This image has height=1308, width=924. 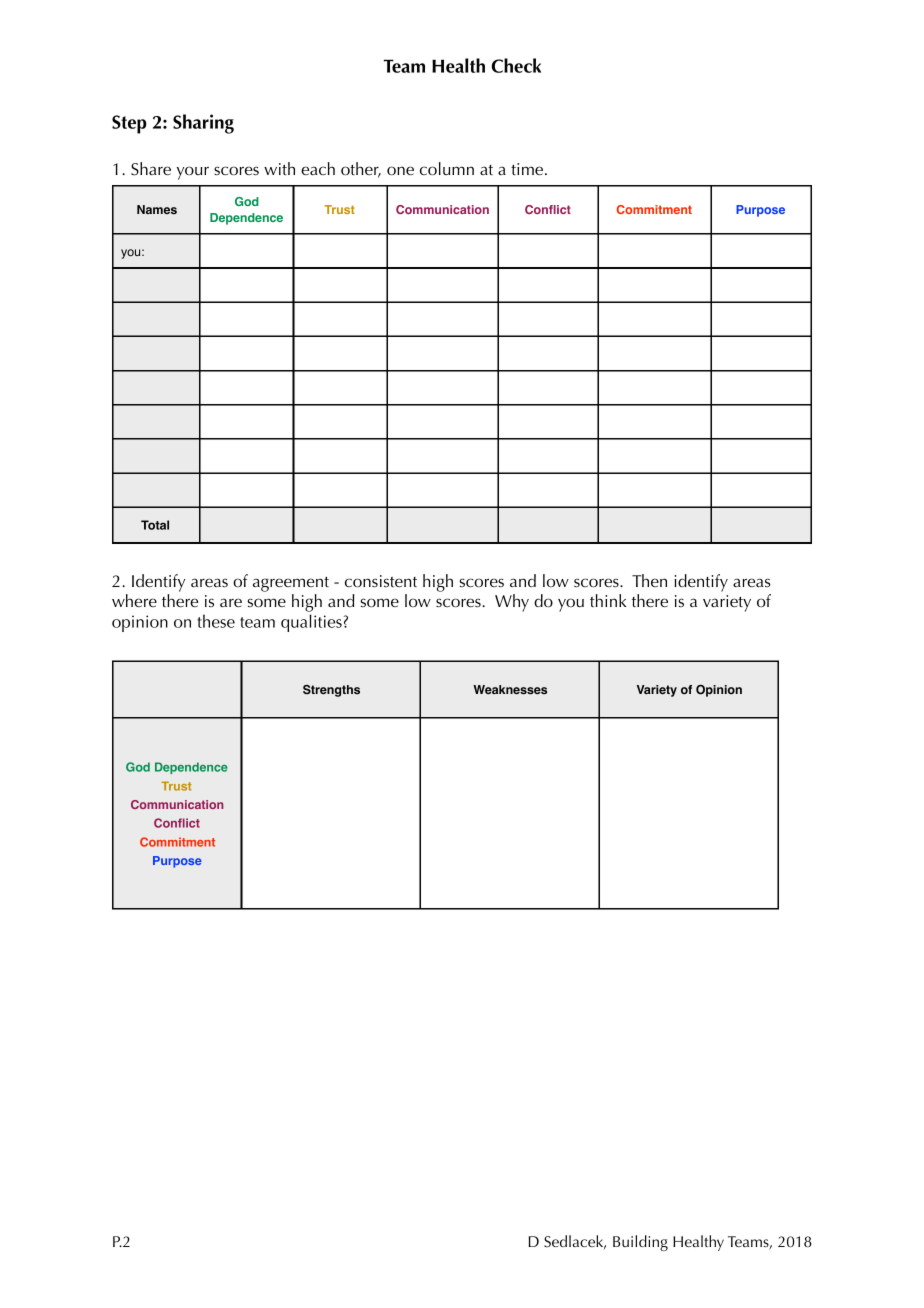 What do you see at coordinates (510, 690) in the image?
I see `Weaknesses` at bounding box center [510, 690].
